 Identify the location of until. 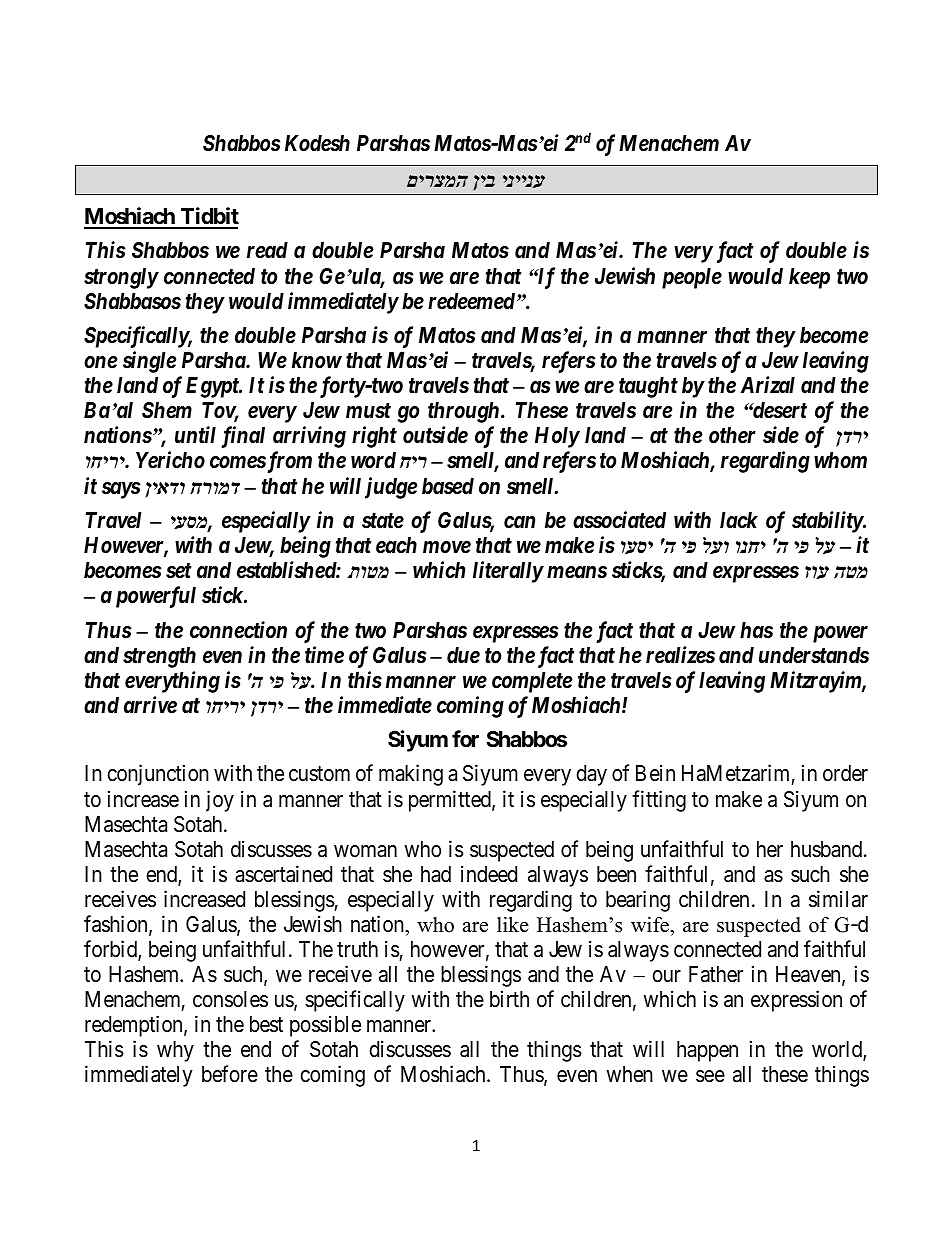
(195, 434).
